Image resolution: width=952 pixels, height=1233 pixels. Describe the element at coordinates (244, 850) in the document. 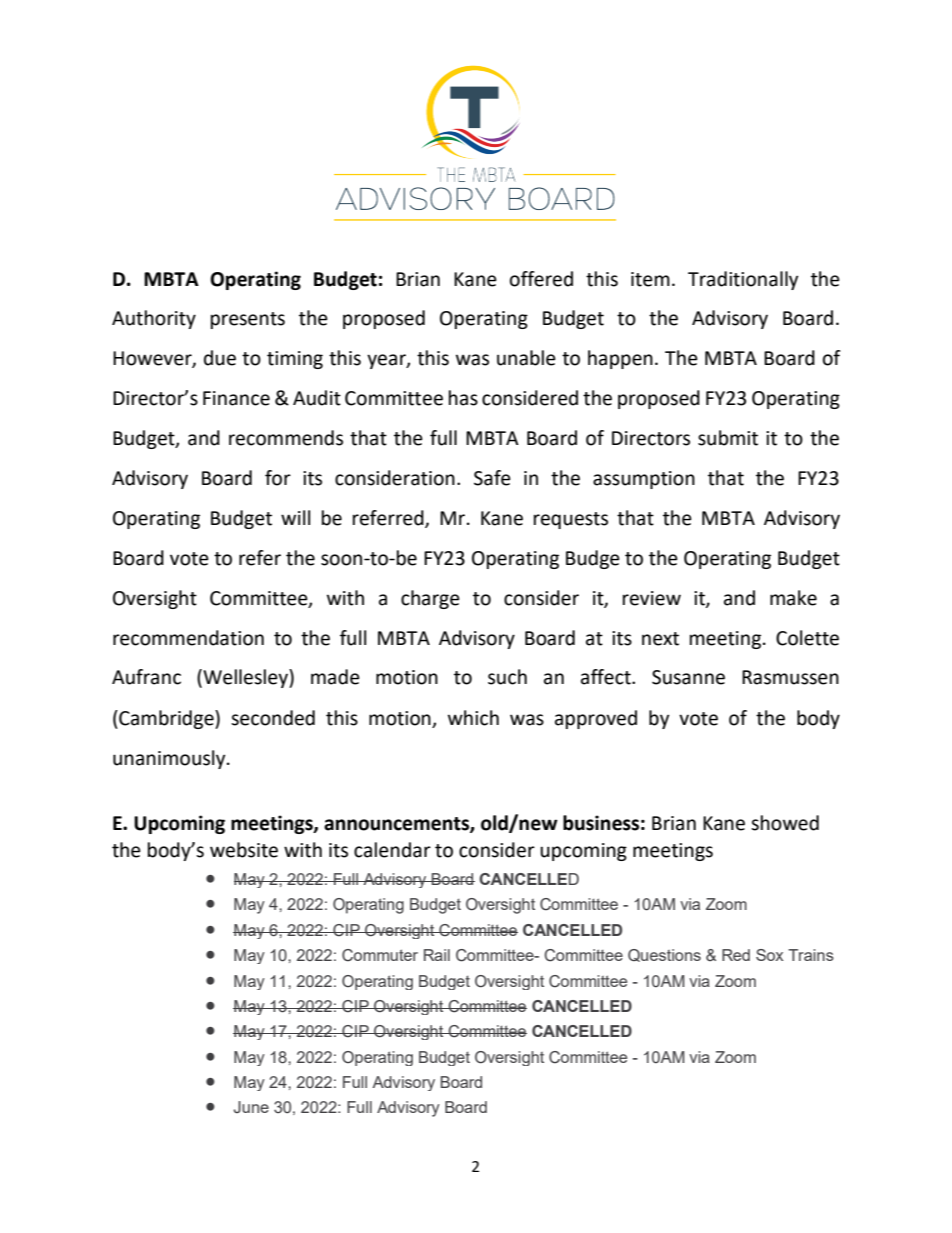

I see `website` at that location.
